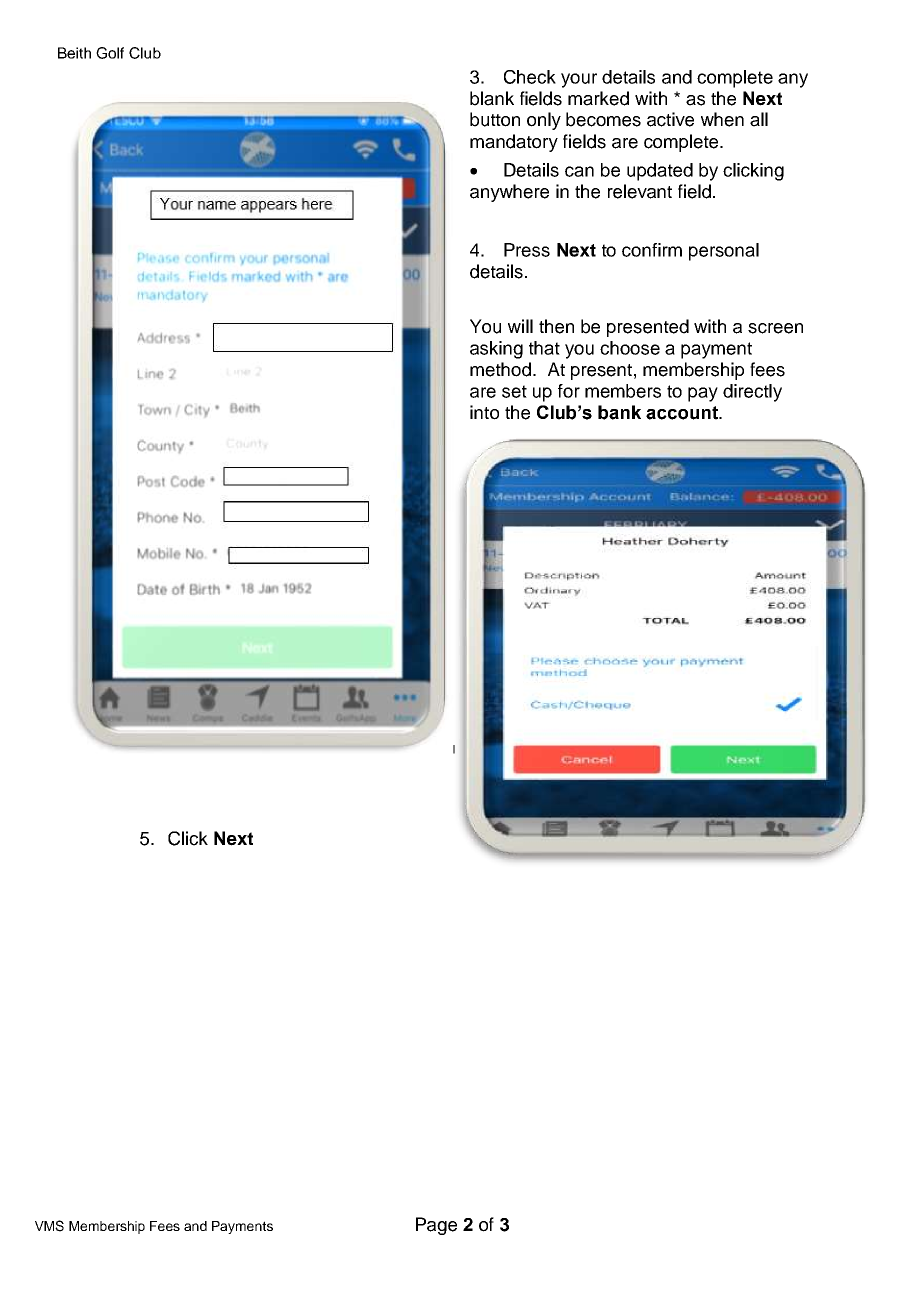  I want to click on set, so click(514, 391).
